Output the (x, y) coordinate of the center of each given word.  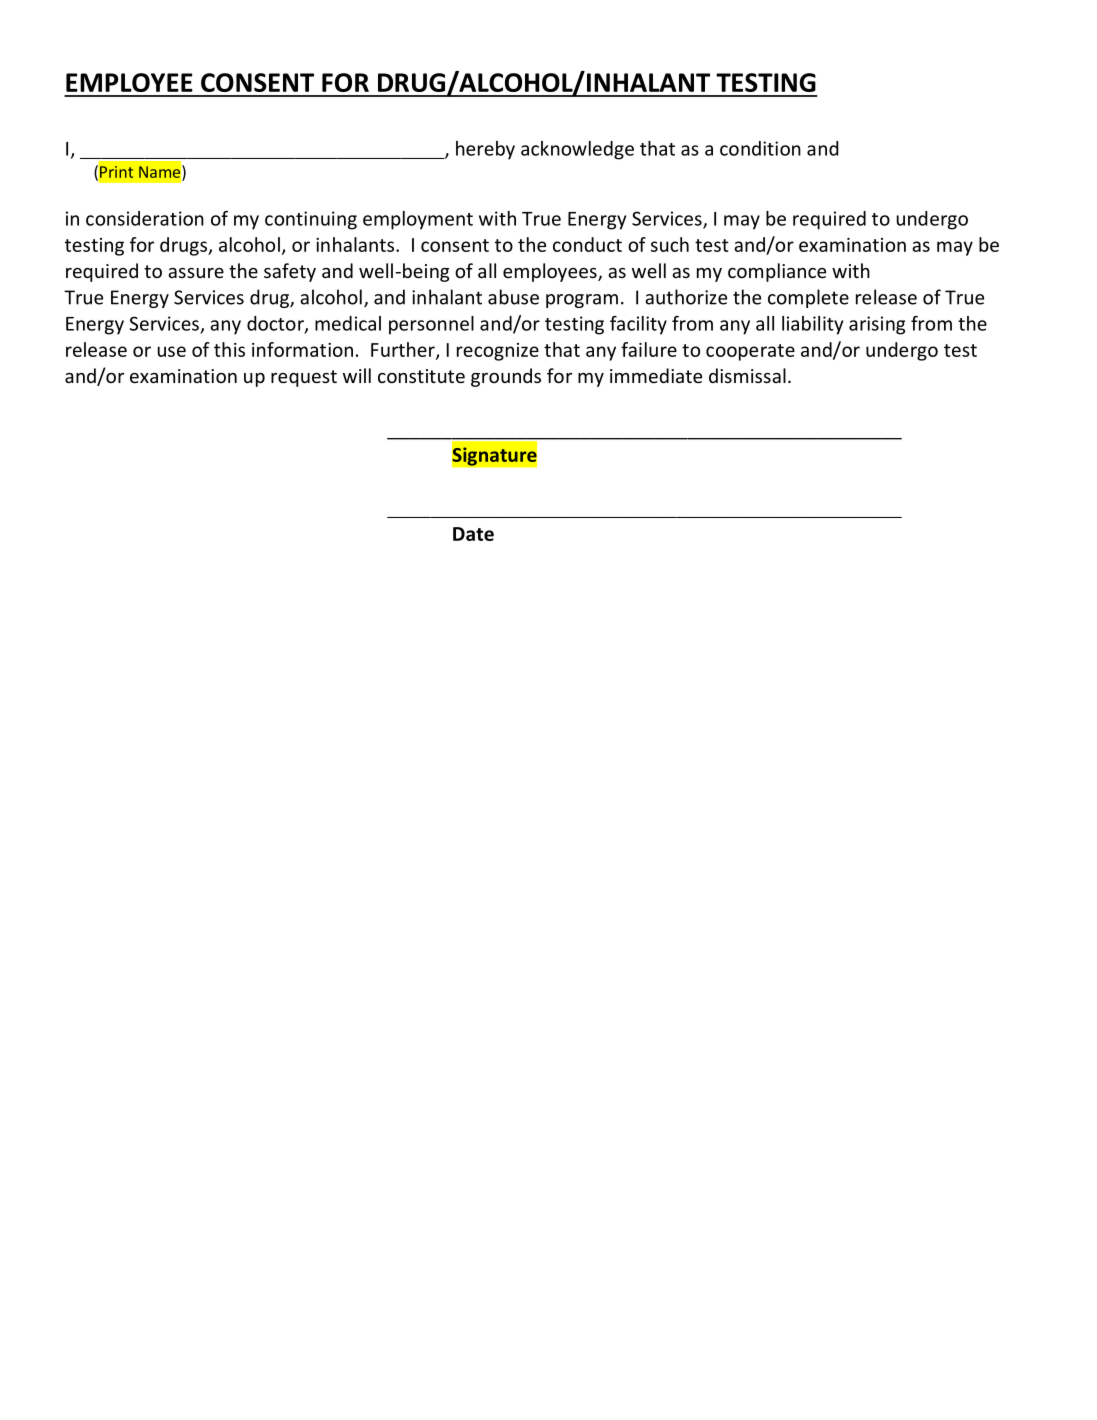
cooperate (750, 352)
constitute (421, 376)
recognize (498, 352)
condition (760, 148)
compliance (777, 272)
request (304, 378)
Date (473, 534)
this (229, 349)
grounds (506, 377)
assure (196, 273)
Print (116, 172)
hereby (485, 150)
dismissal (747, 375)
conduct (587, 244)
